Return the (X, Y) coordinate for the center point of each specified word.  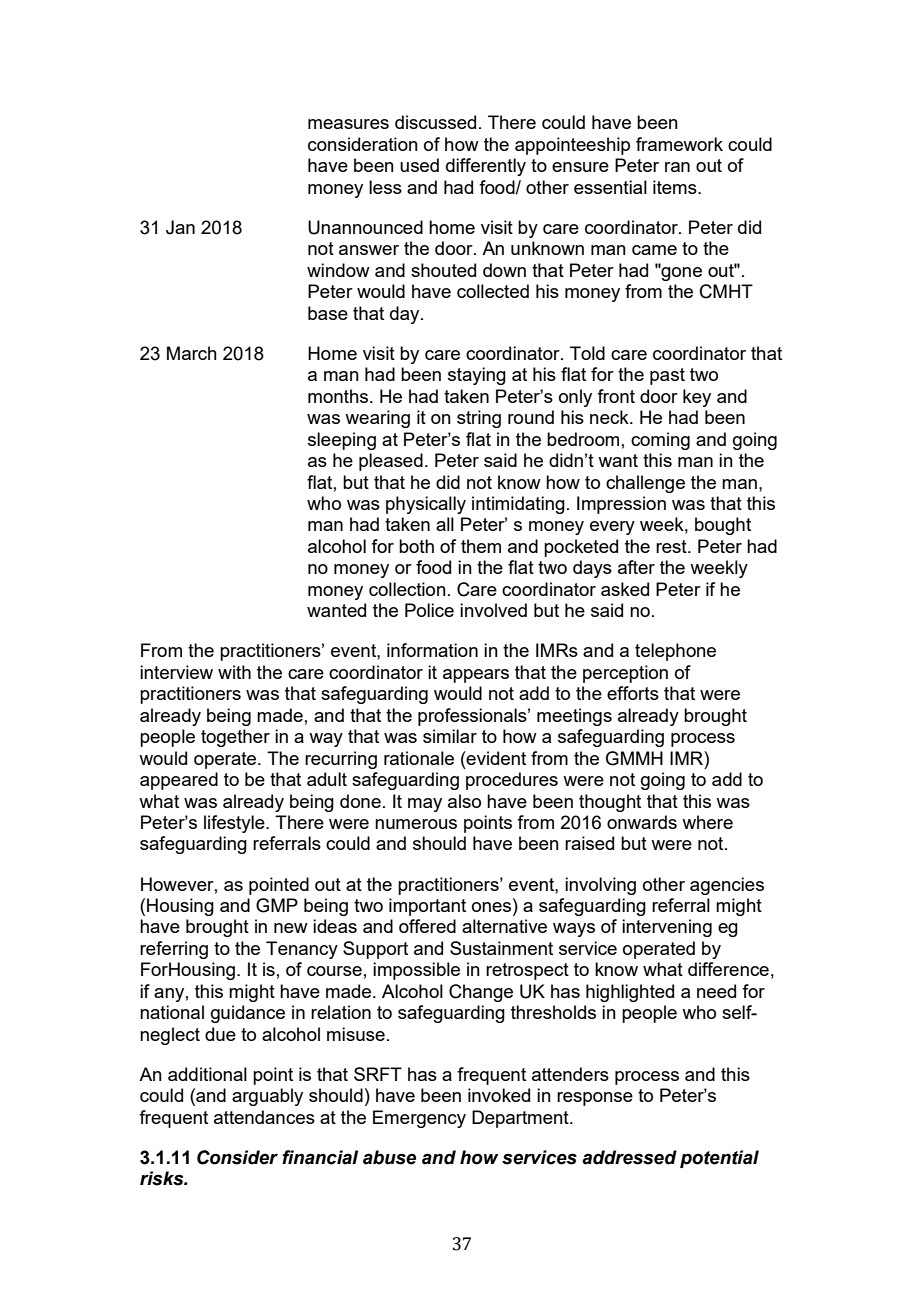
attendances (264, 1117)
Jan (180, 227)
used (419, 165)
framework (679, 144)
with (234, 672)
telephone (675, 652)
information (432, 650)
